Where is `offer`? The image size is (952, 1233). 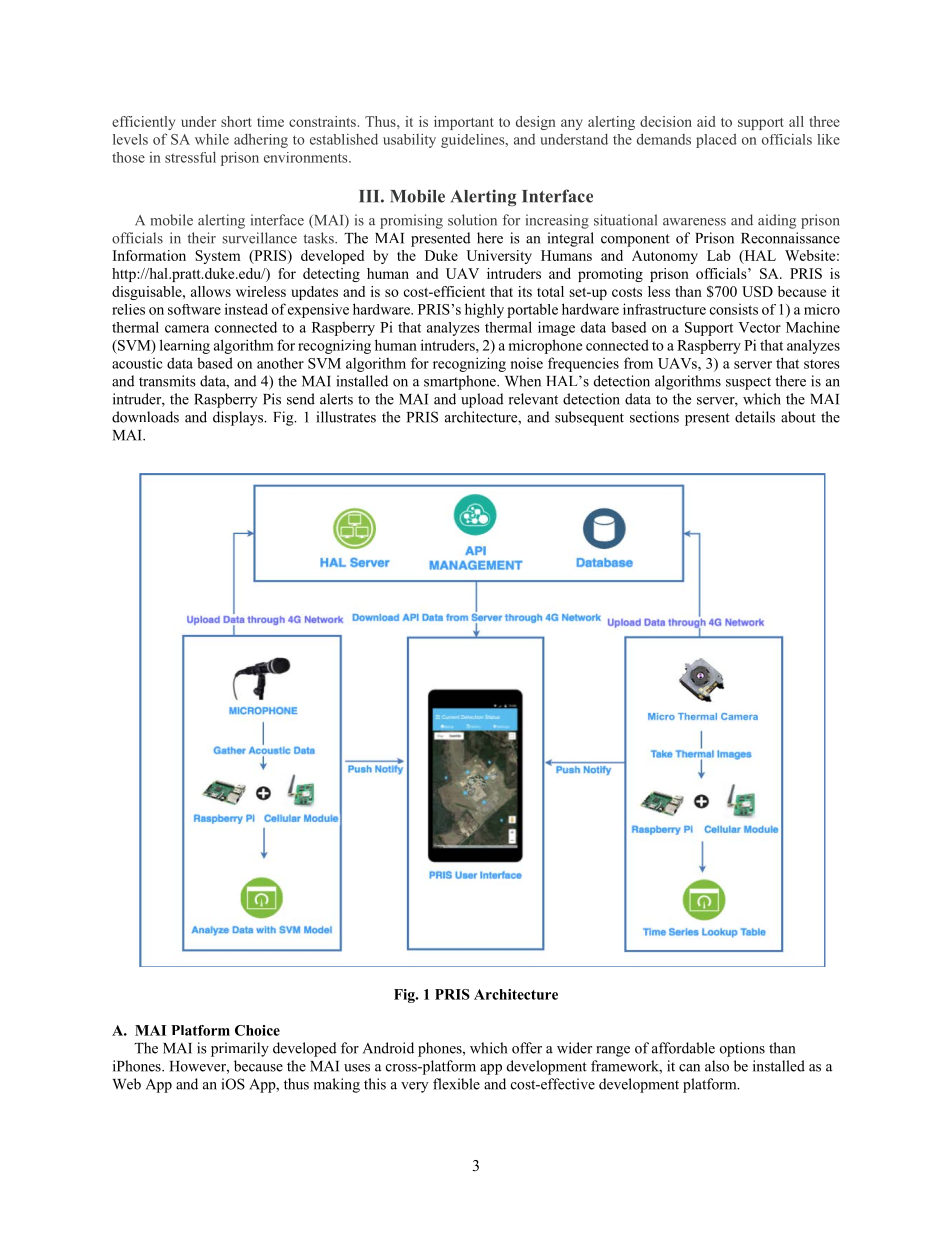 offer is located at coordinates (527, 1048).
